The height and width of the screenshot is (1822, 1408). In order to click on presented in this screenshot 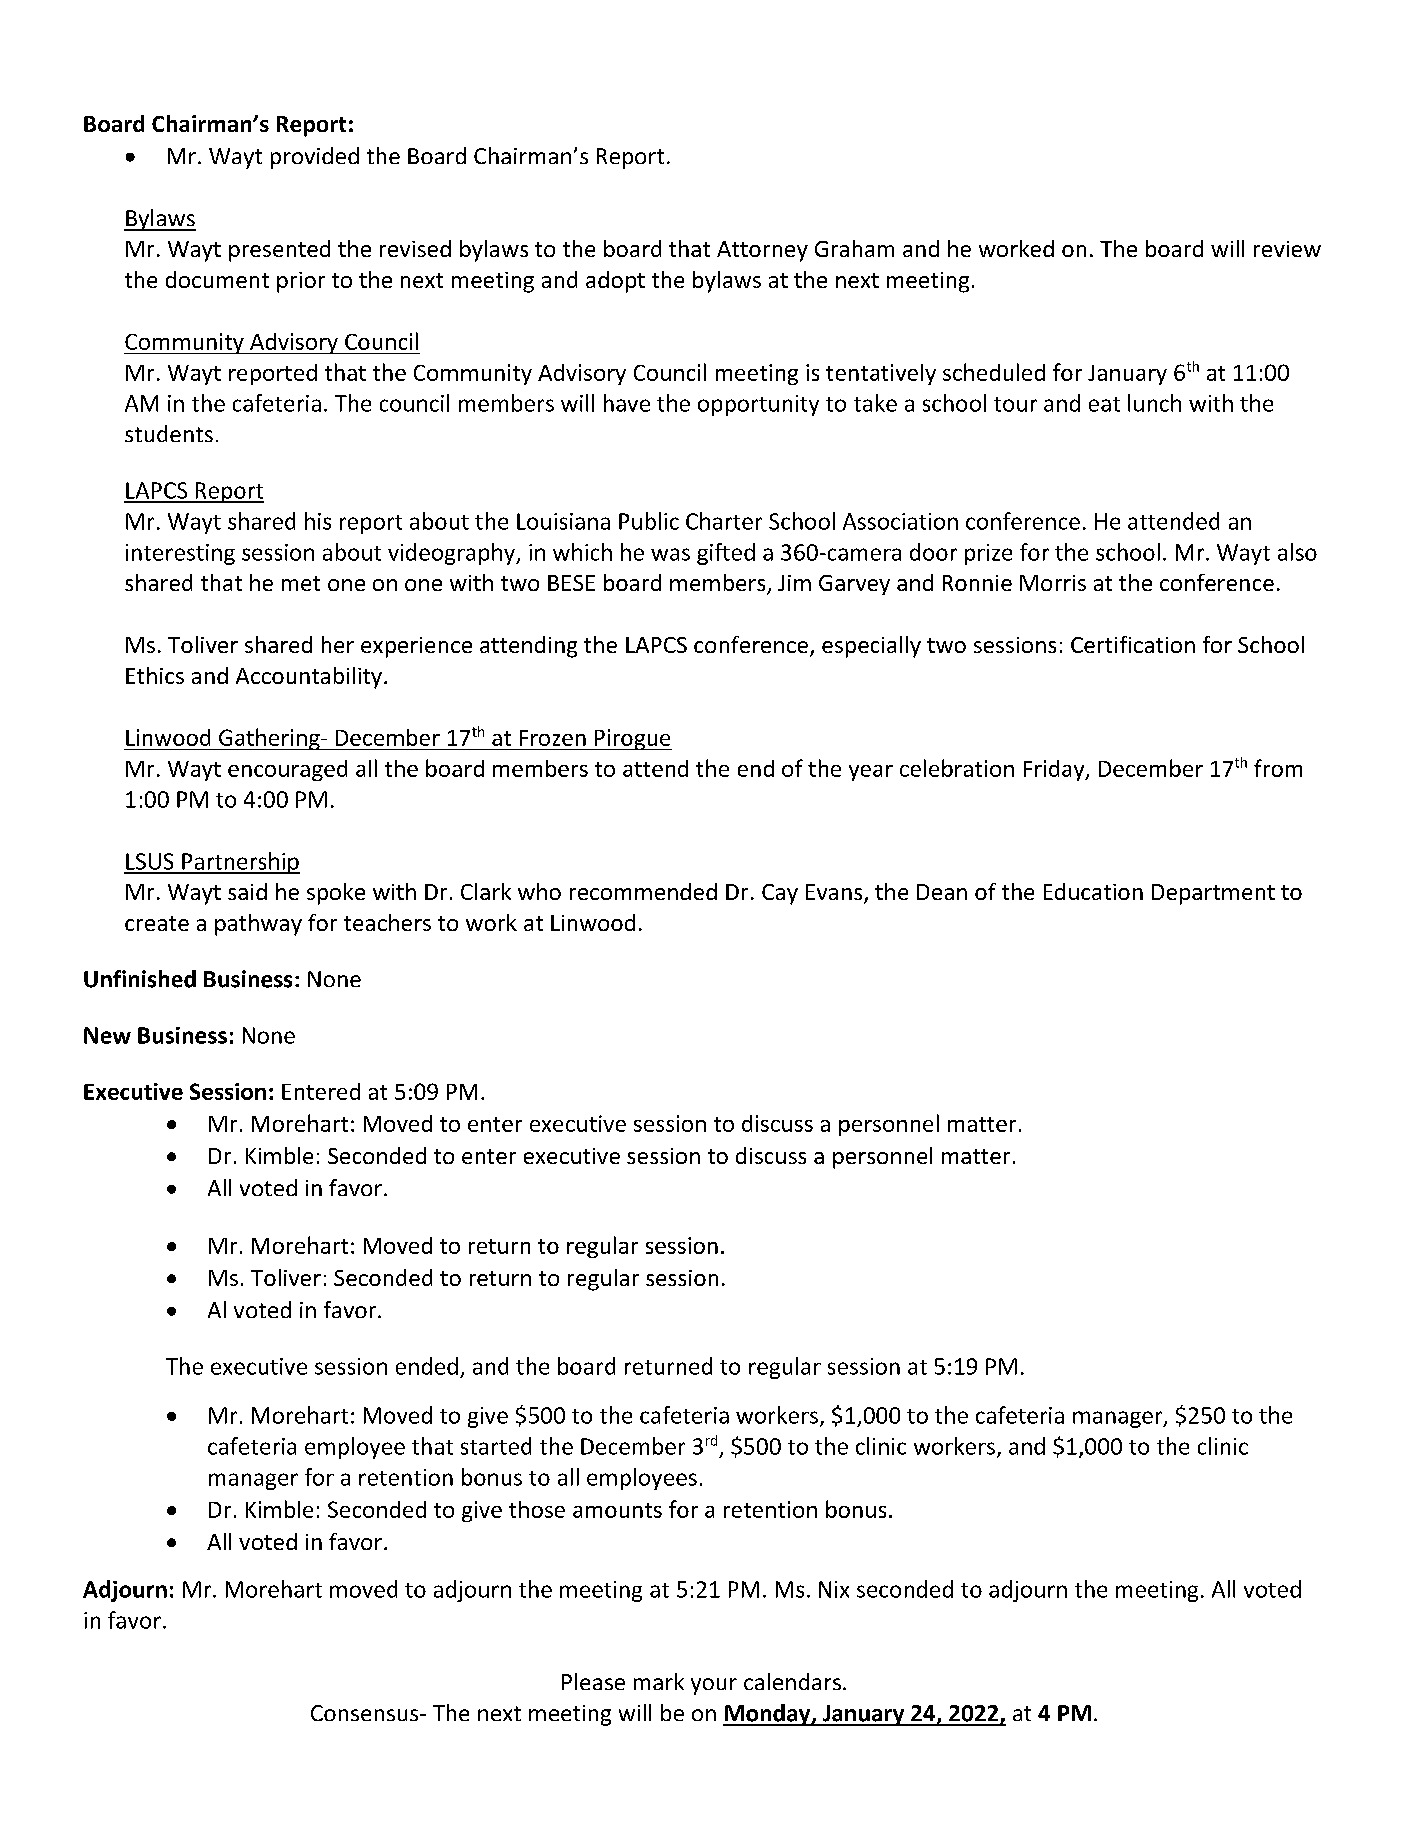, I will do `click(279, 251)`.
